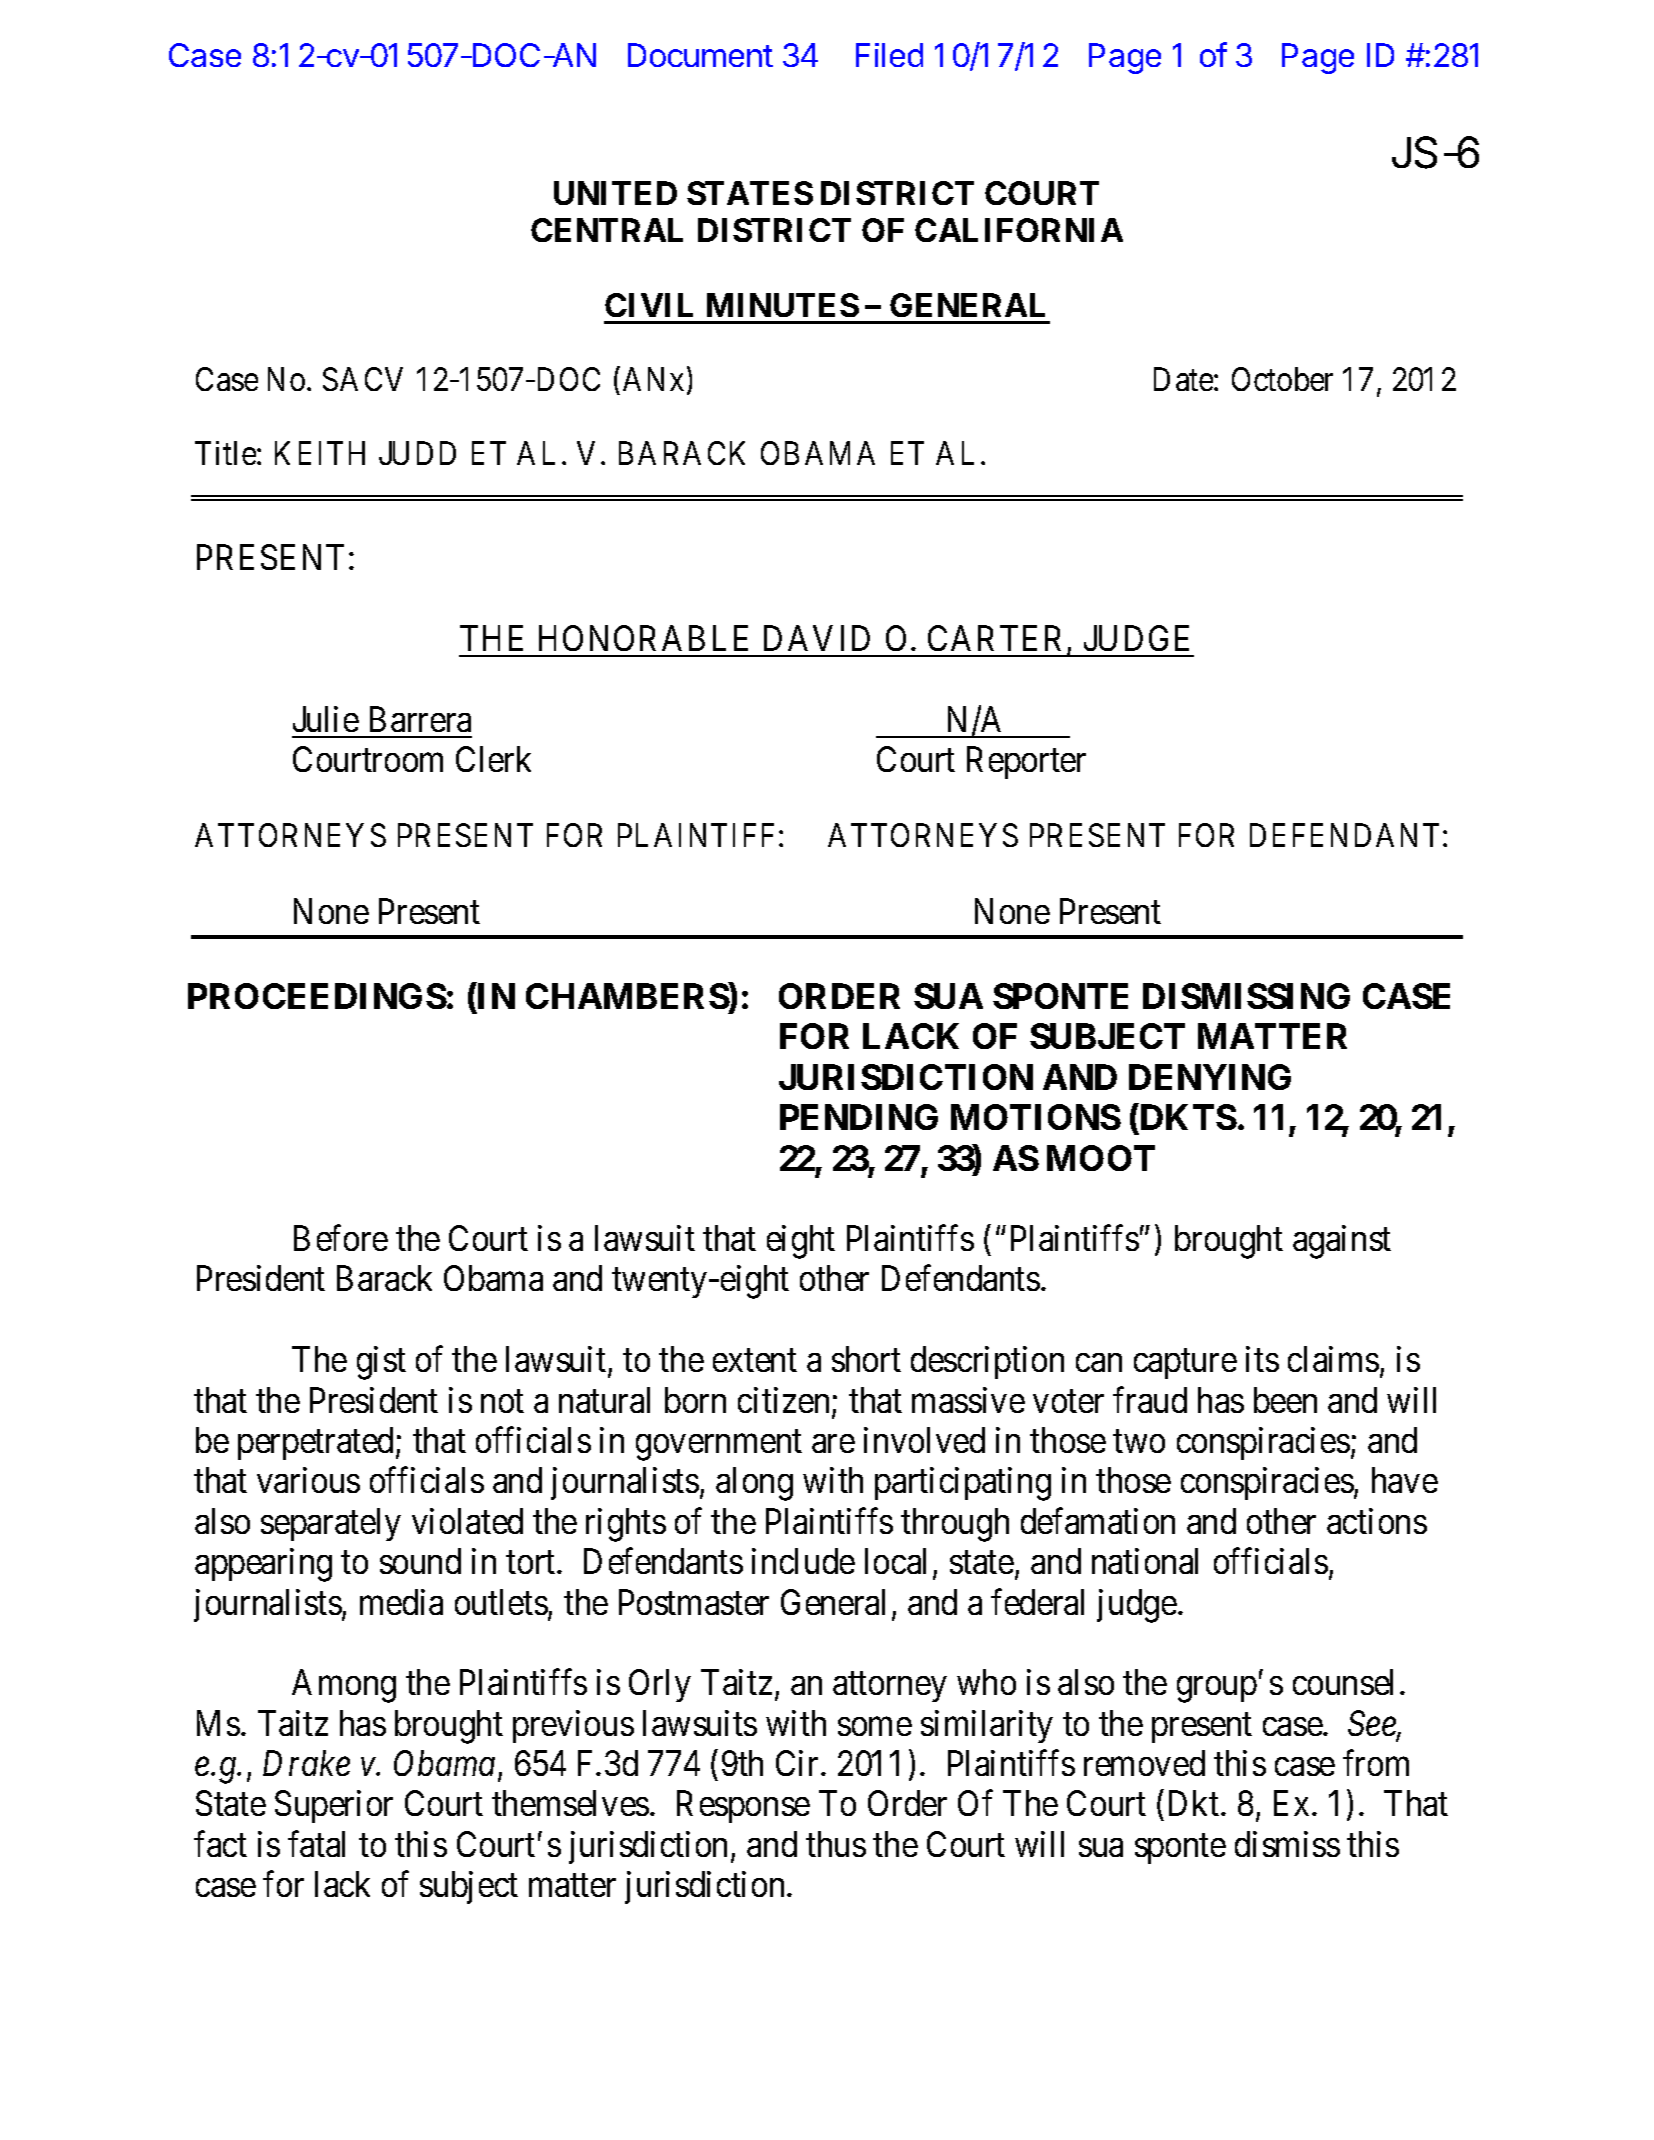  I want to click on Julie, so click(326, 719).
